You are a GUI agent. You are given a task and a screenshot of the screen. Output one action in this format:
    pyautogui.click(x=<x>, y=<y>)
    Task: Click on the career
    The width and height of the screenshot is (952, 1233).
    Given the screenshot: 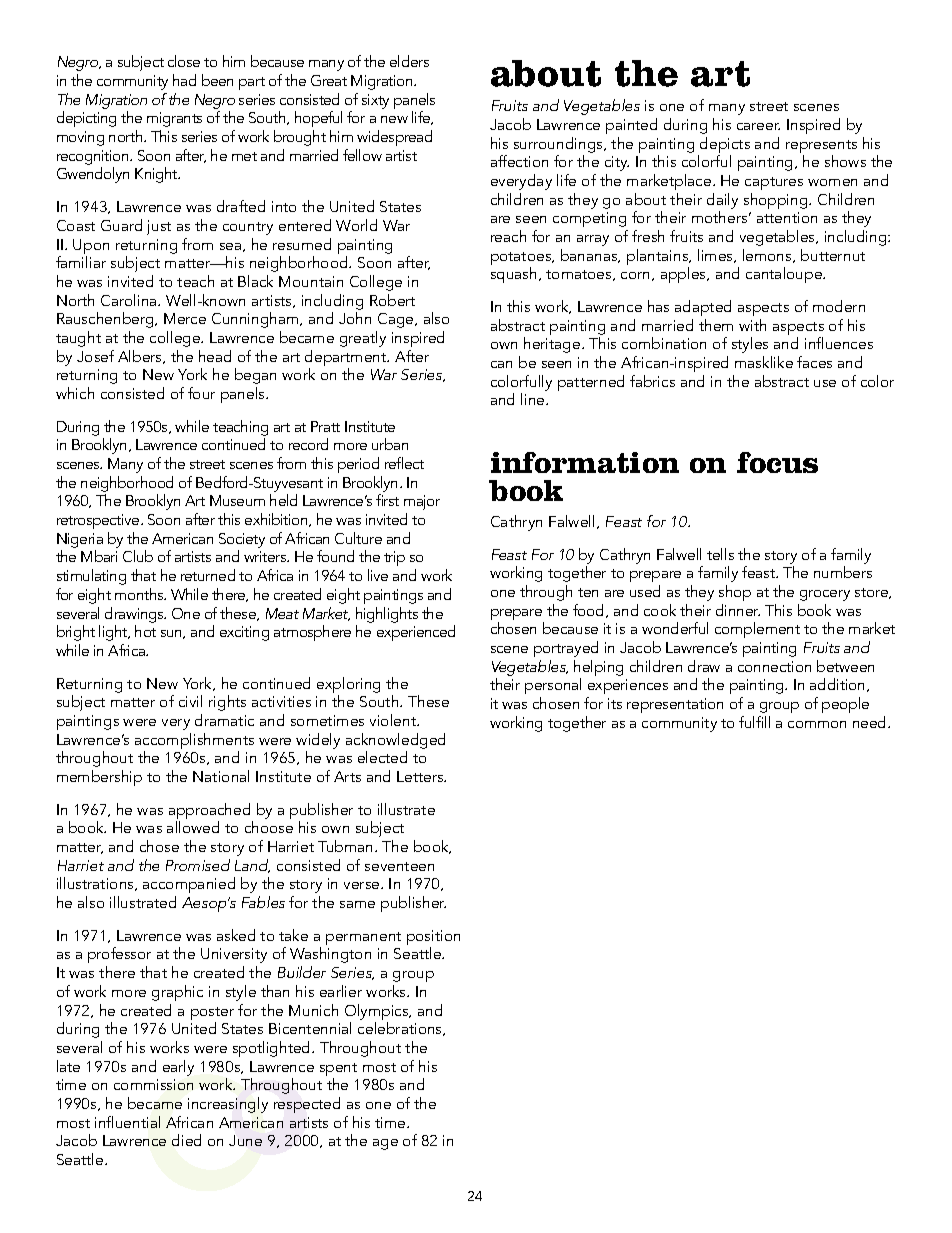 What is the action you would take?
    pyautogui.click(x=758, y=126)
